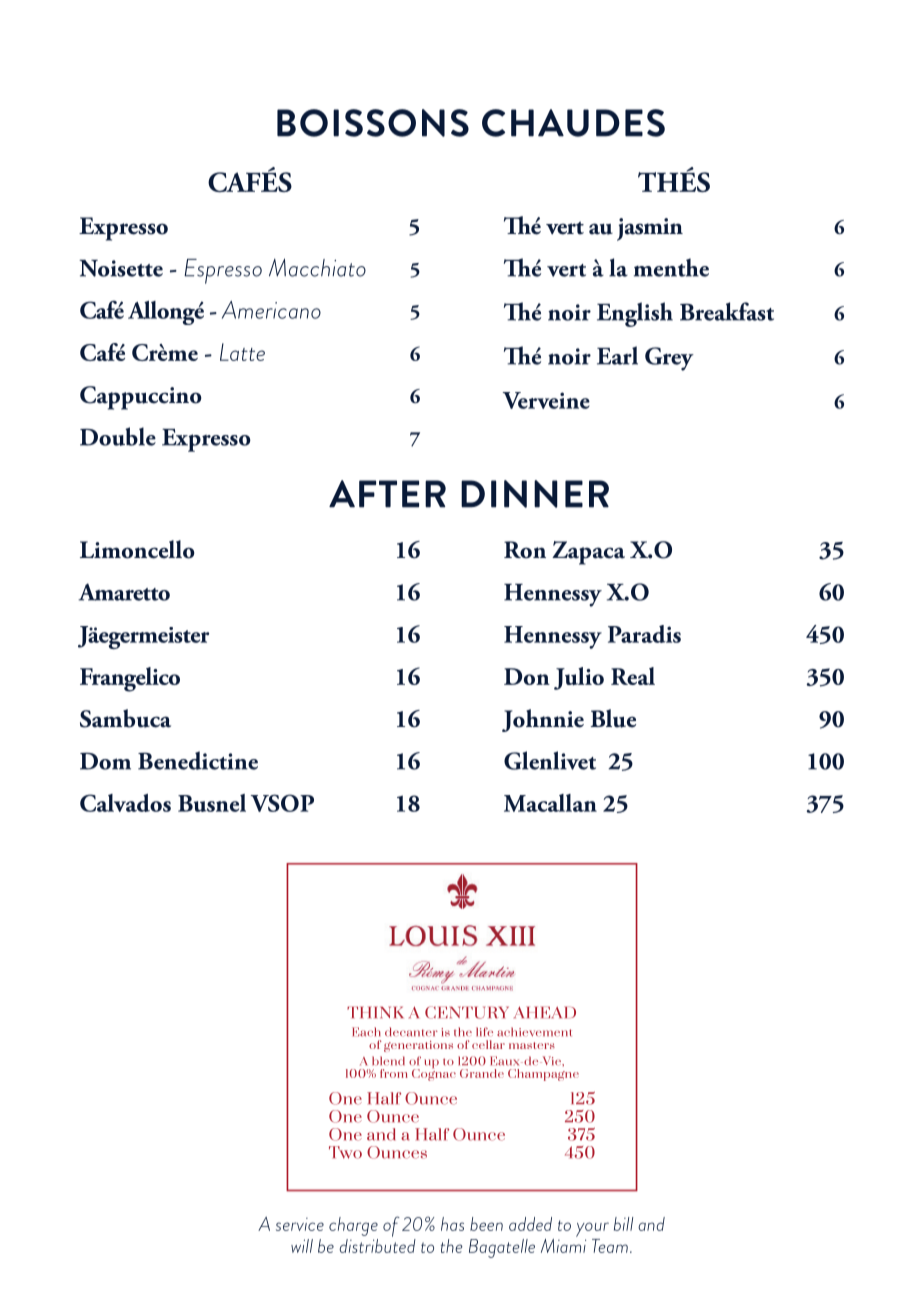 This screenshot has width=924, height=1311. What do you see at coordinates (366, 1032) in the screenshot?
I see `Each` at bounding box center [366, 1032].
